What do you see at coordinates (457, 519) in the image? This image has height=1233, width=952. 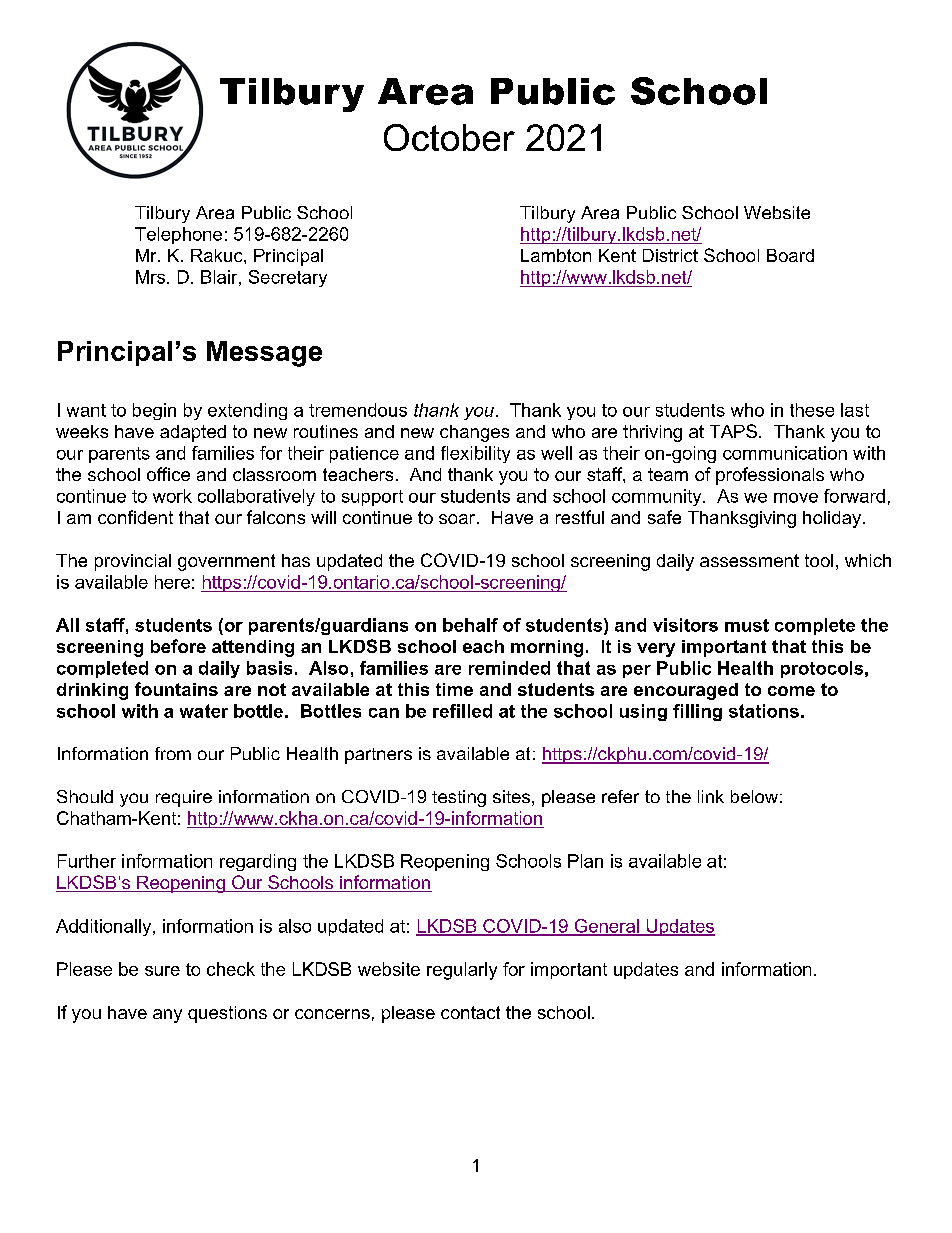 I see `soar` at bounding box center [457, 519].
